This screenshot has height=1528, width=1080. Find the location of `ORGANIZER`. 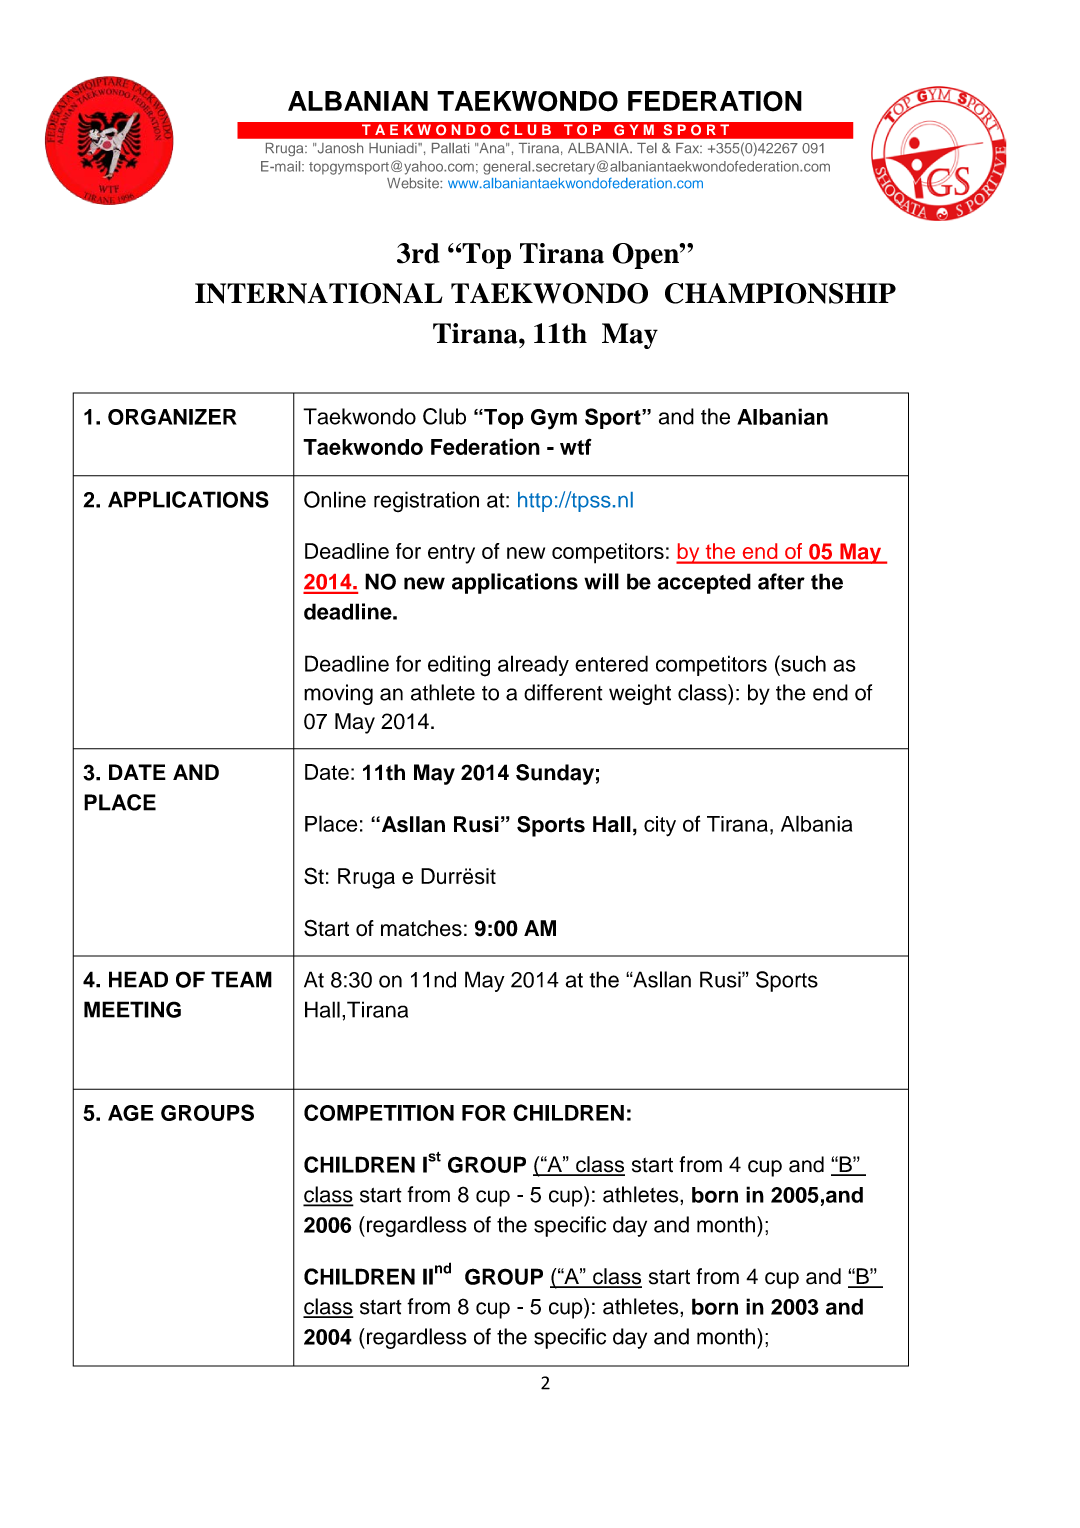

ORGANIZER is located at coordinates (172, 417).
